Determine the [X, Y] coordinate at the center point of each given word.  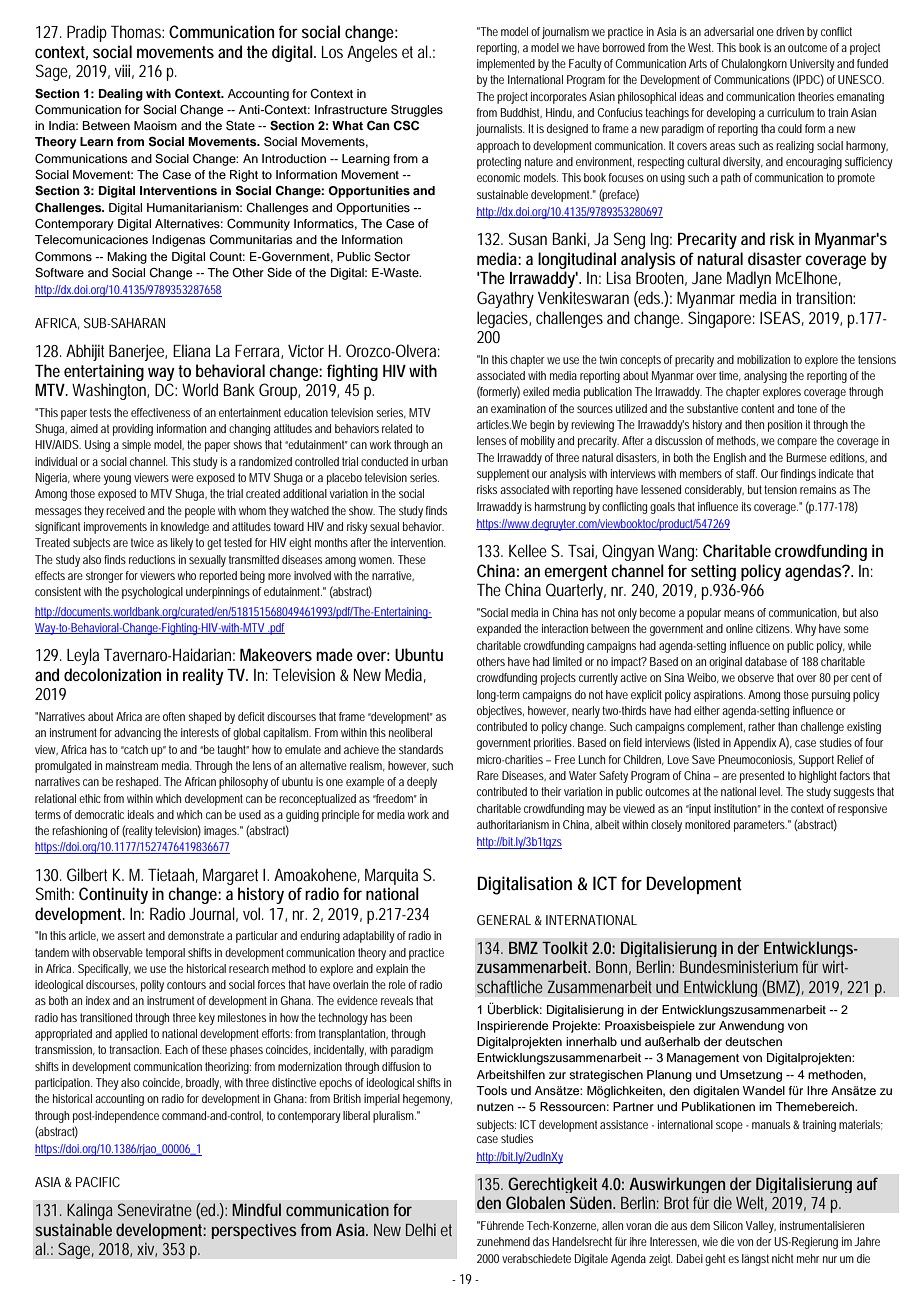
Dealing [121, 95]
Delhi [421, 1229]
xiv [147, 1250]
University [812, 65]
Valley [761, 1227]
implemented [506, 65]
